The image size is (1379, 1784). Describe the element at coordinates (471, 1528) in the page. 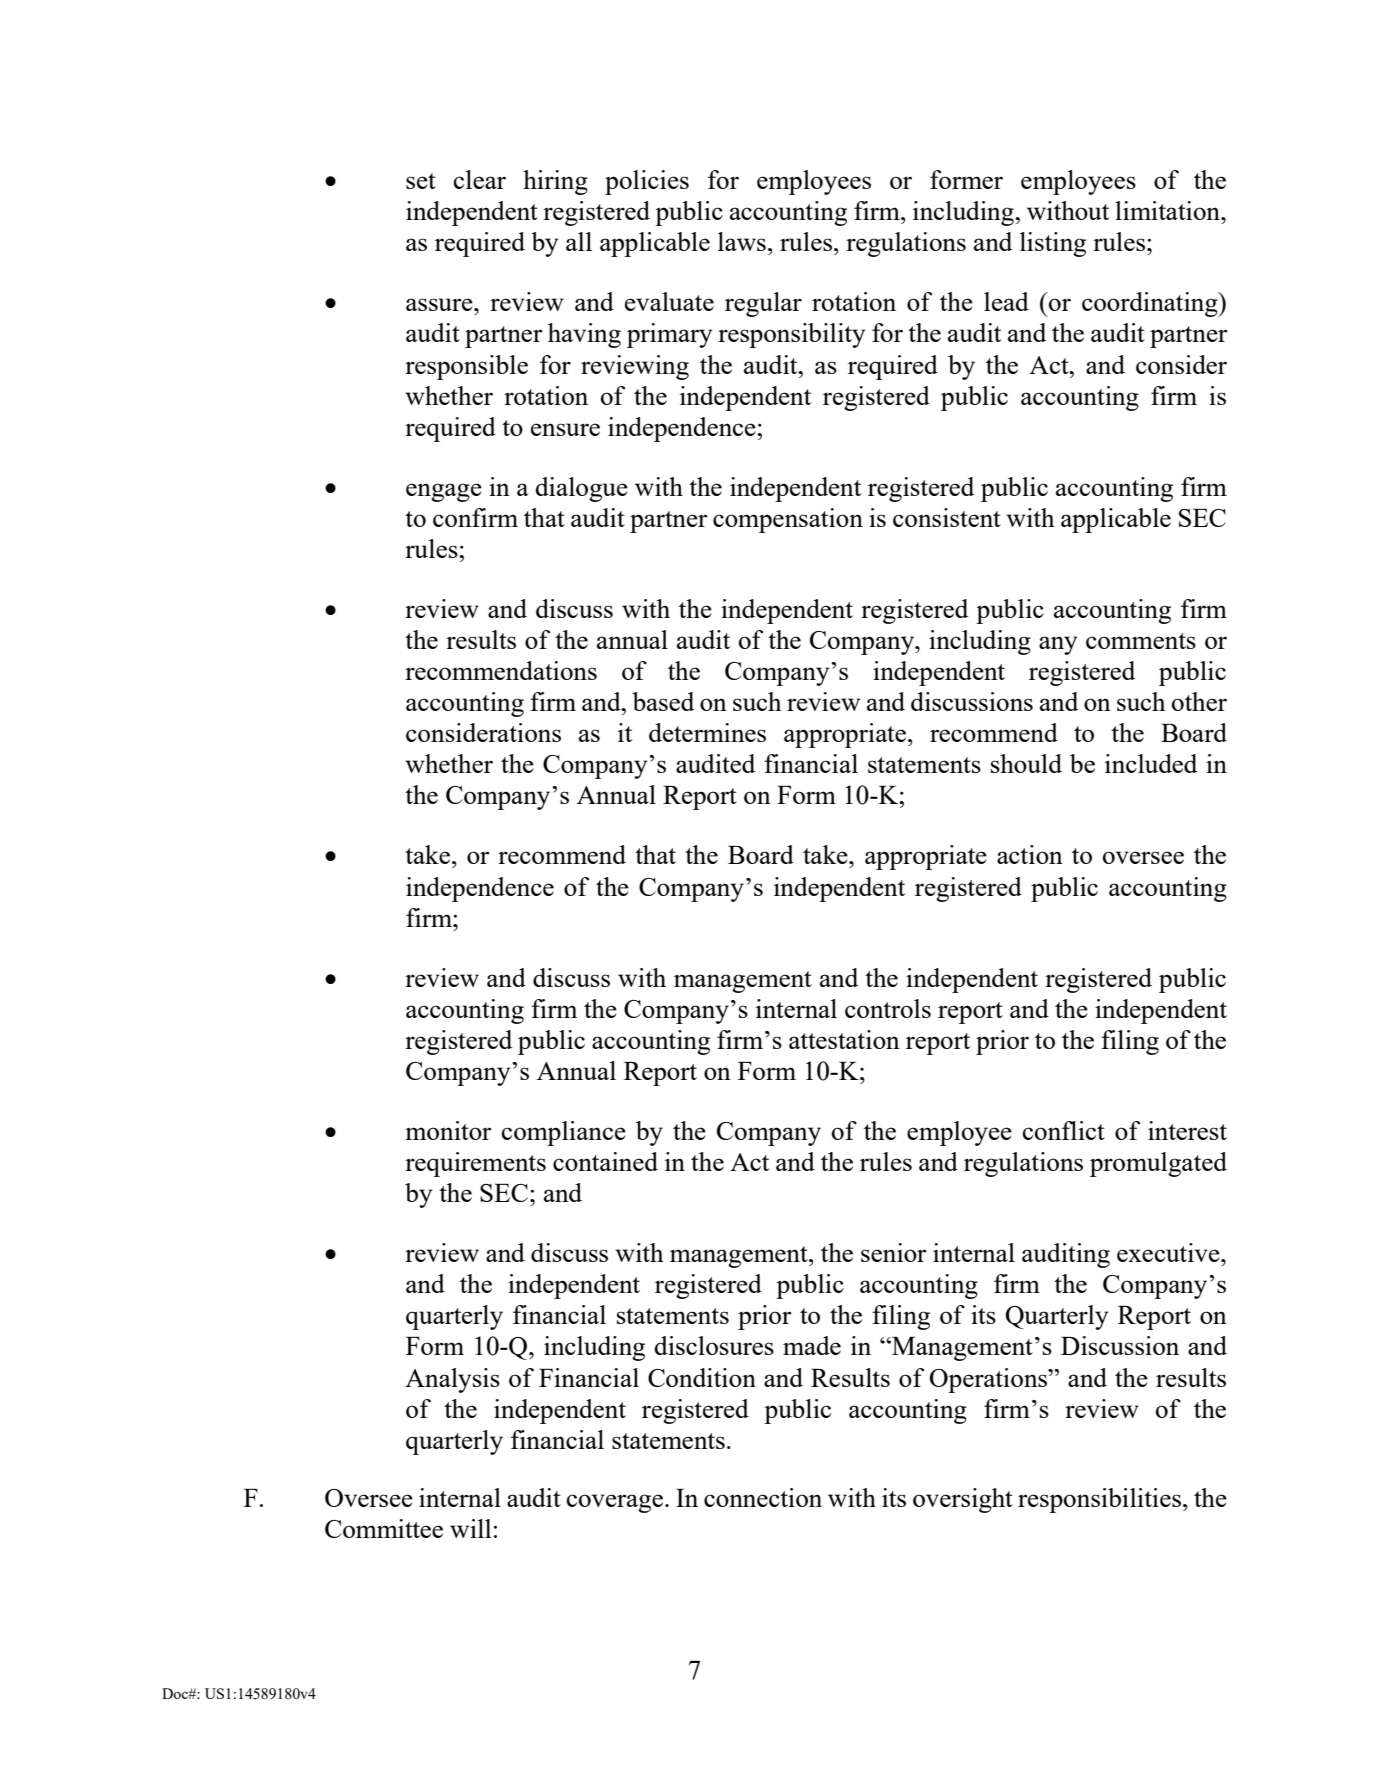

I see `will` at that location.
